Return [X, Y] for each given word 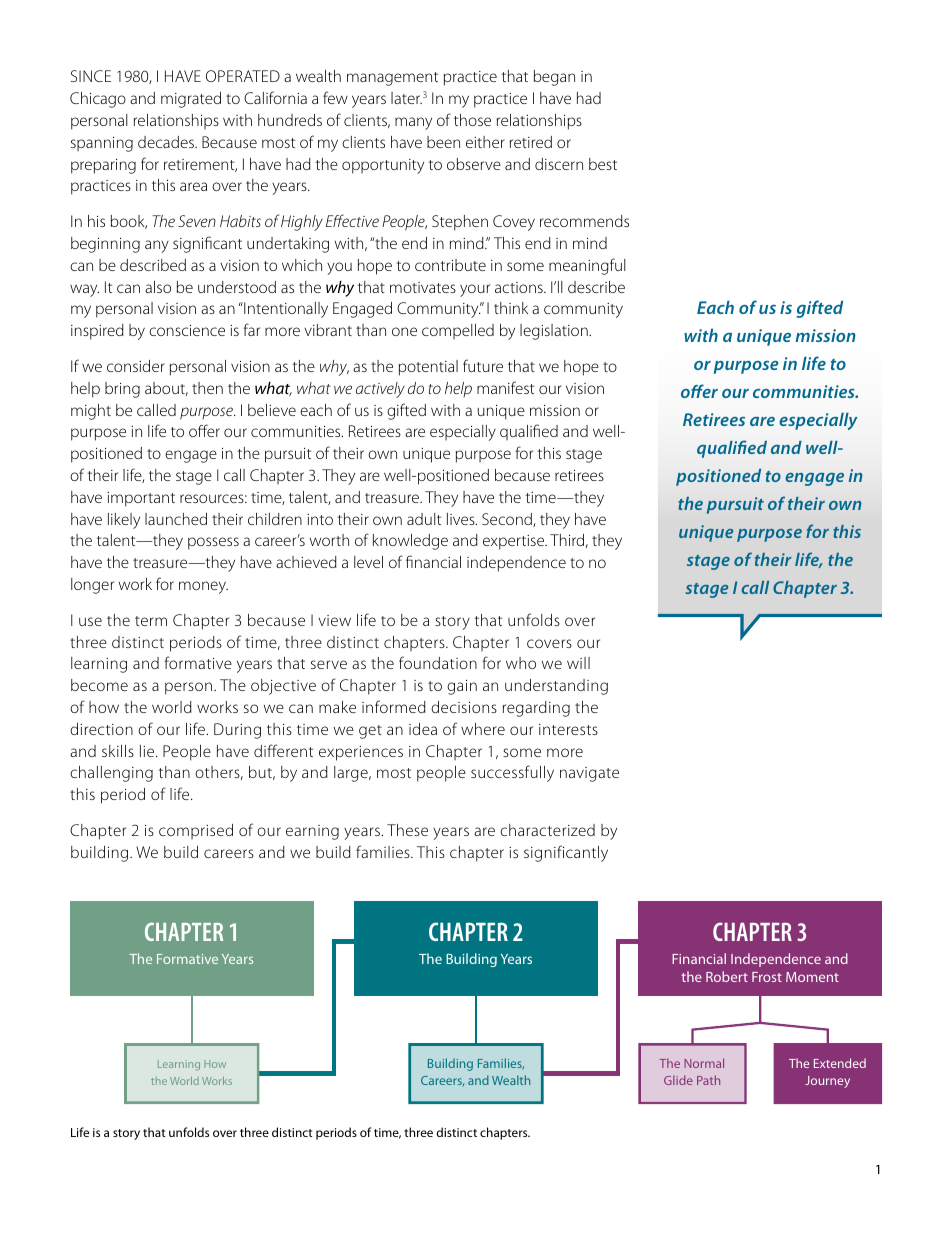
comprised [196, 831]
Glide [678, 1080]
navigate [589, 774]
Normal [704, 1063]
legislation [555, 332]
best [603, 164]
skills [118, 751]
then [207, 388]
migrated [191, 100]
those [472, 120]
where [483, 729]
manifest [505, 387]
